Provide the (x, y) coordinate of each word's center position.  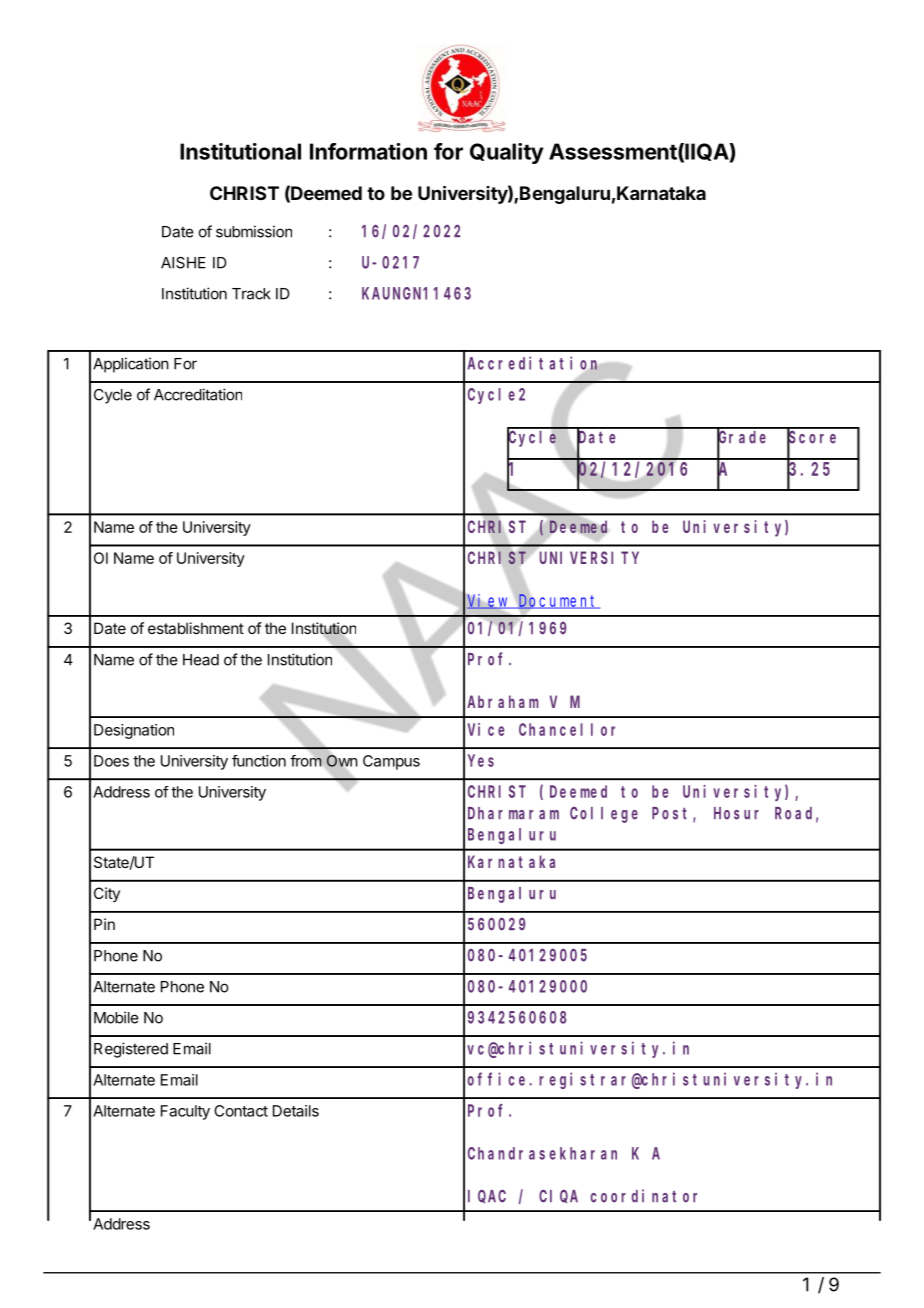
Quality (506, 153)
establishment (196, 628)
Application (131, 365)
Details (296, 1111)
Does (111, 761)
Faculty (185, 1112)
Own (342, 761)
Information (368, 151)
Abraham (503, 701)
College (604, 815)
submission (254, 231)
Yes (481, 761)
